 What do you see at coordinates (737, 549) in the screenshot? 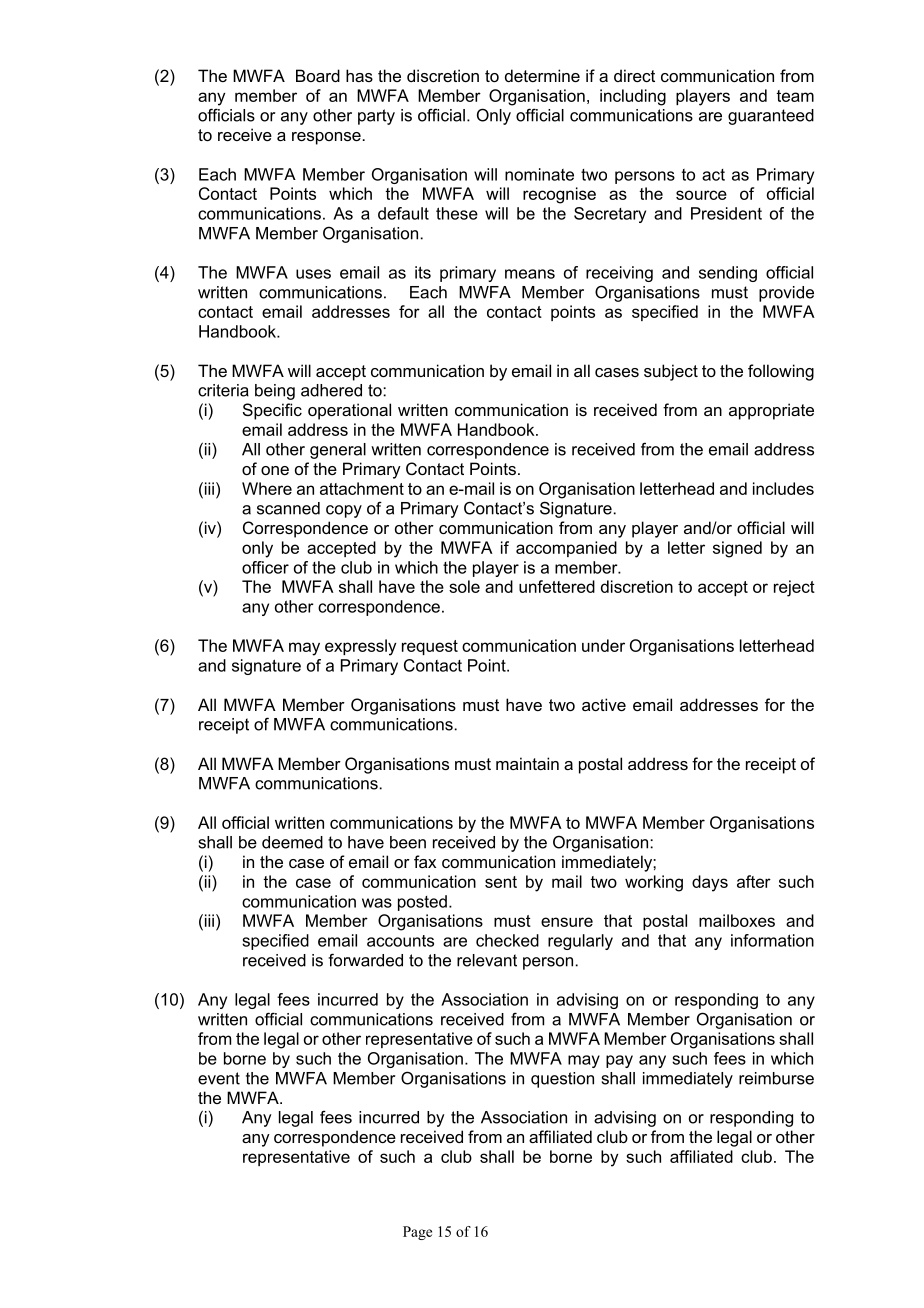
I see `signed` at bounding box center [737, 549].
